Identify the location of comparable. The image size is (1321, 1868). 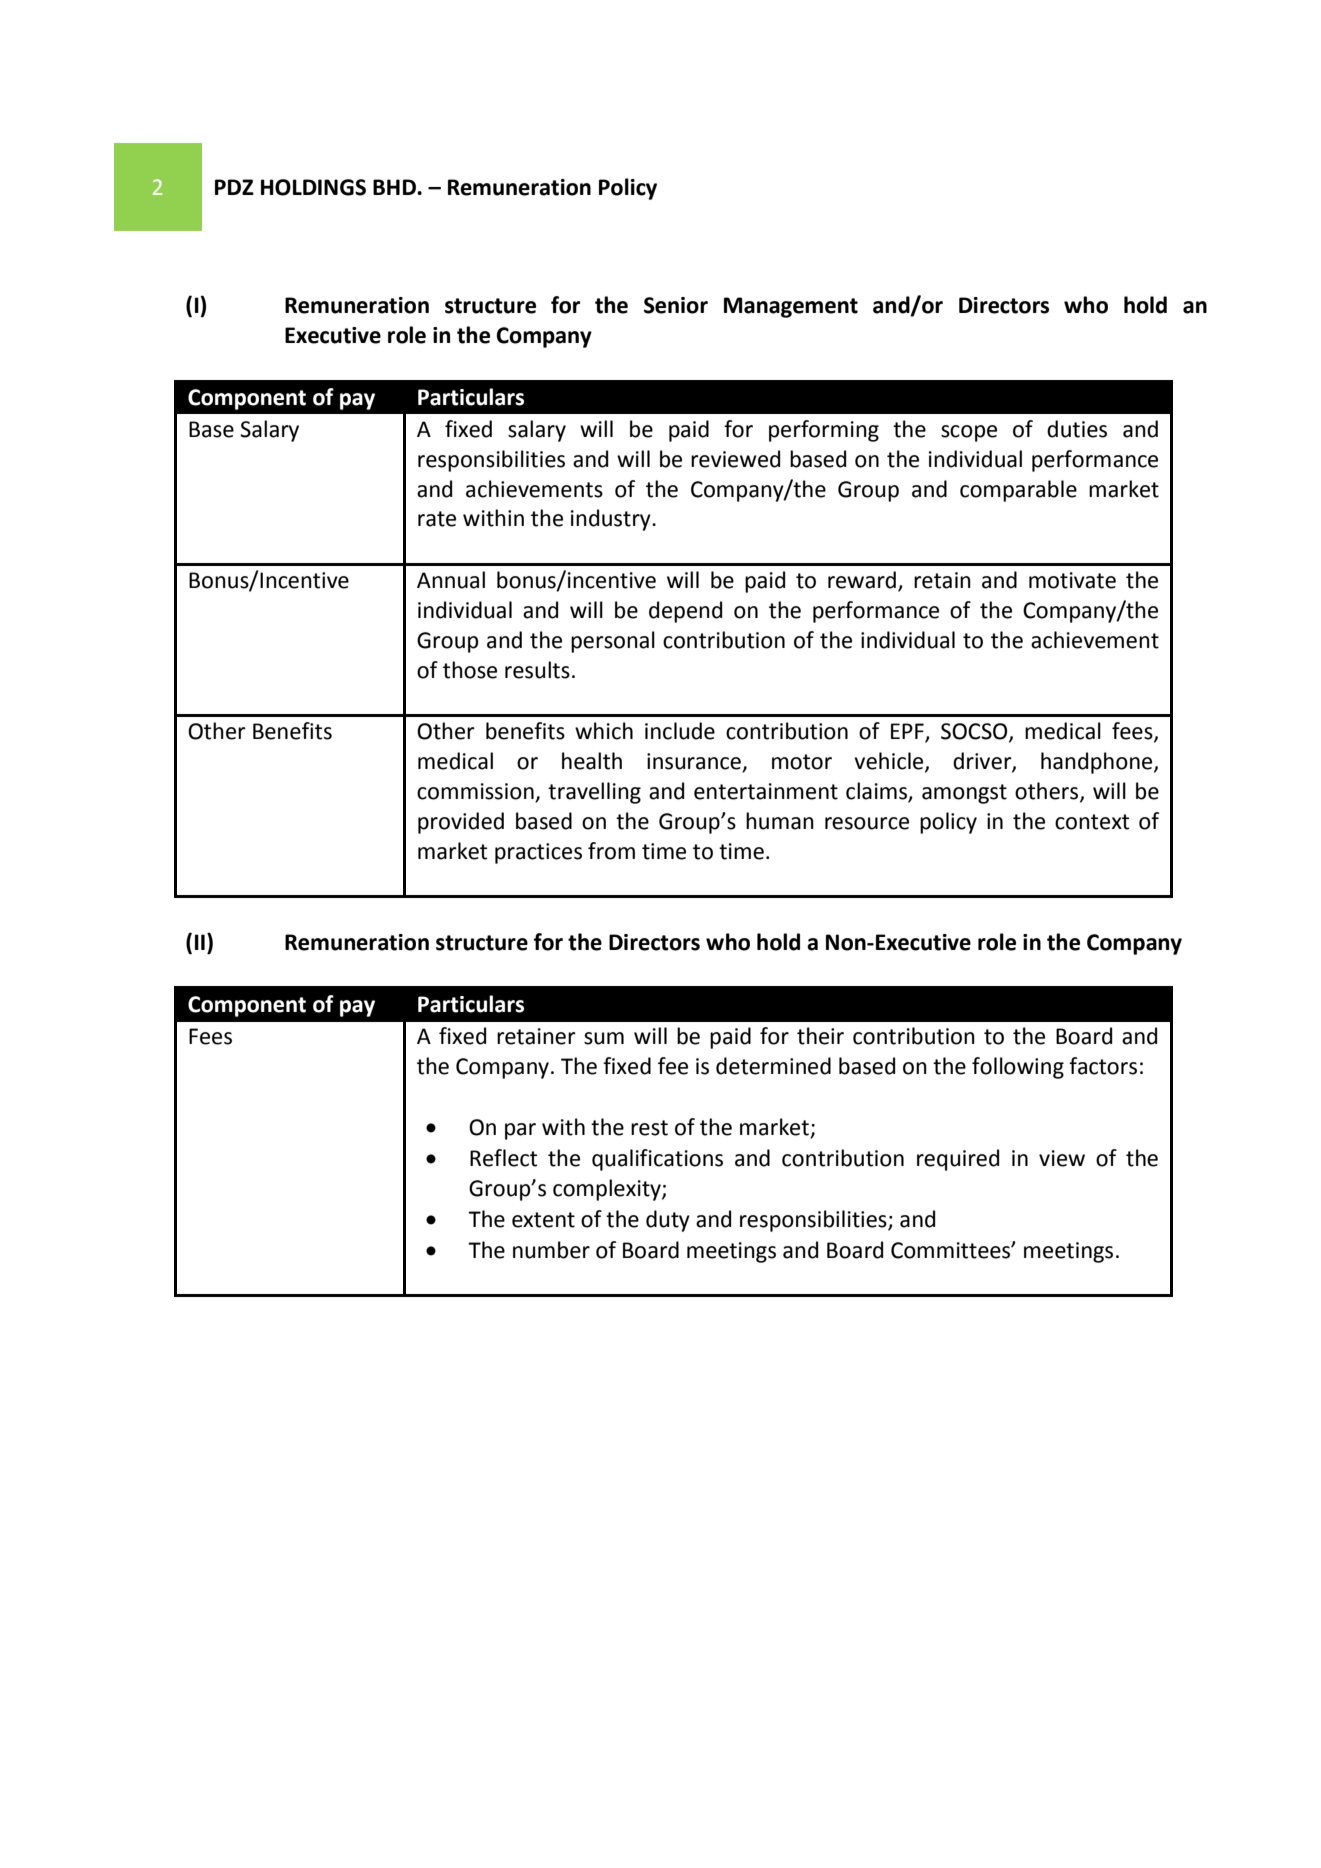
(1018, 491).
